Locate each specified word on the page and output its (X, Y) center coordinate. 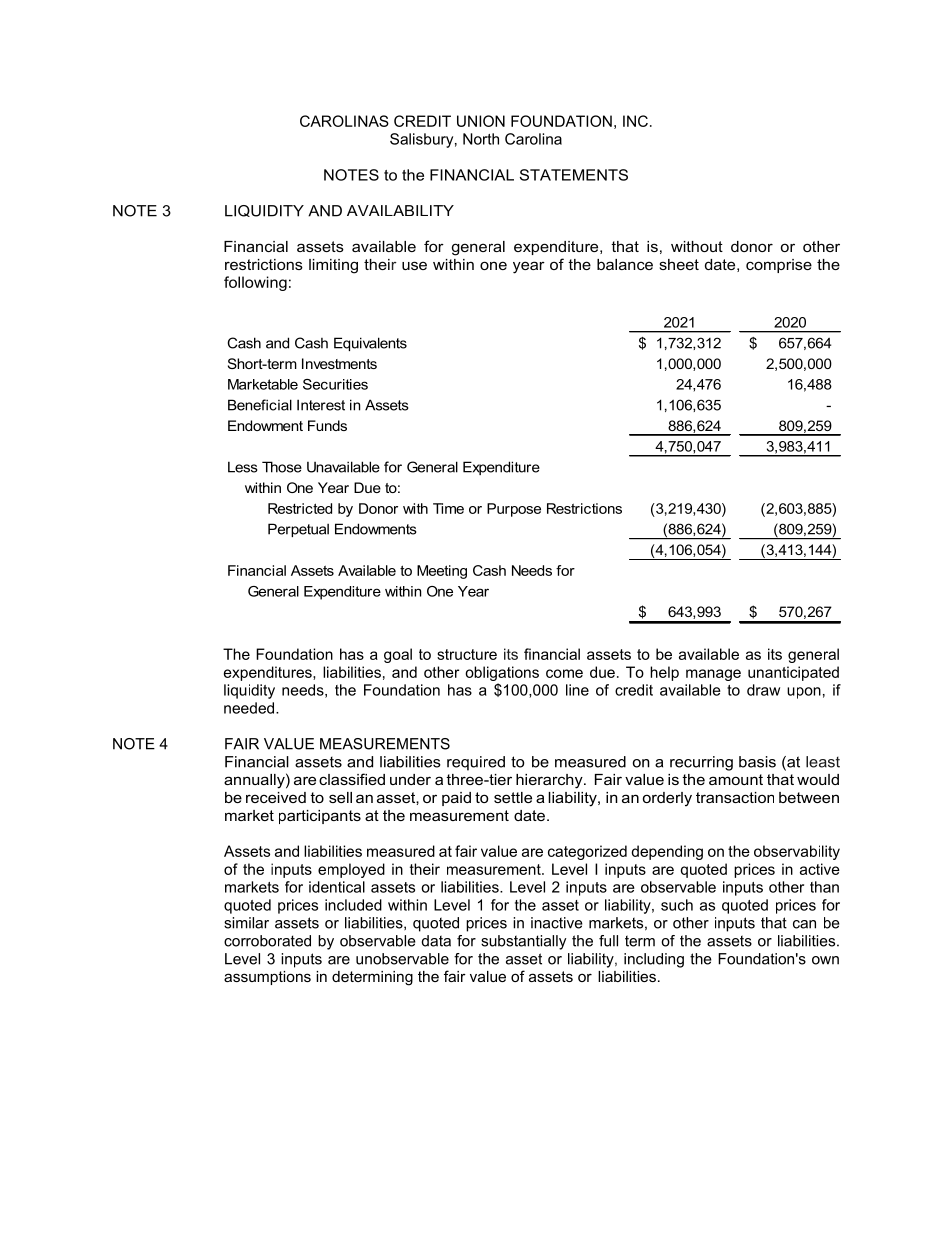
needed (250, 708)
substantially (524, 942)
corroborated (267, 941)
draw (763, 690)
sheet (679, 264)
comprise (779, 266)
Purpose (514, 510)
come (564, 673)
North (481, 139)
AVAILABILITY (400, 210)
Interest (321, 405)
